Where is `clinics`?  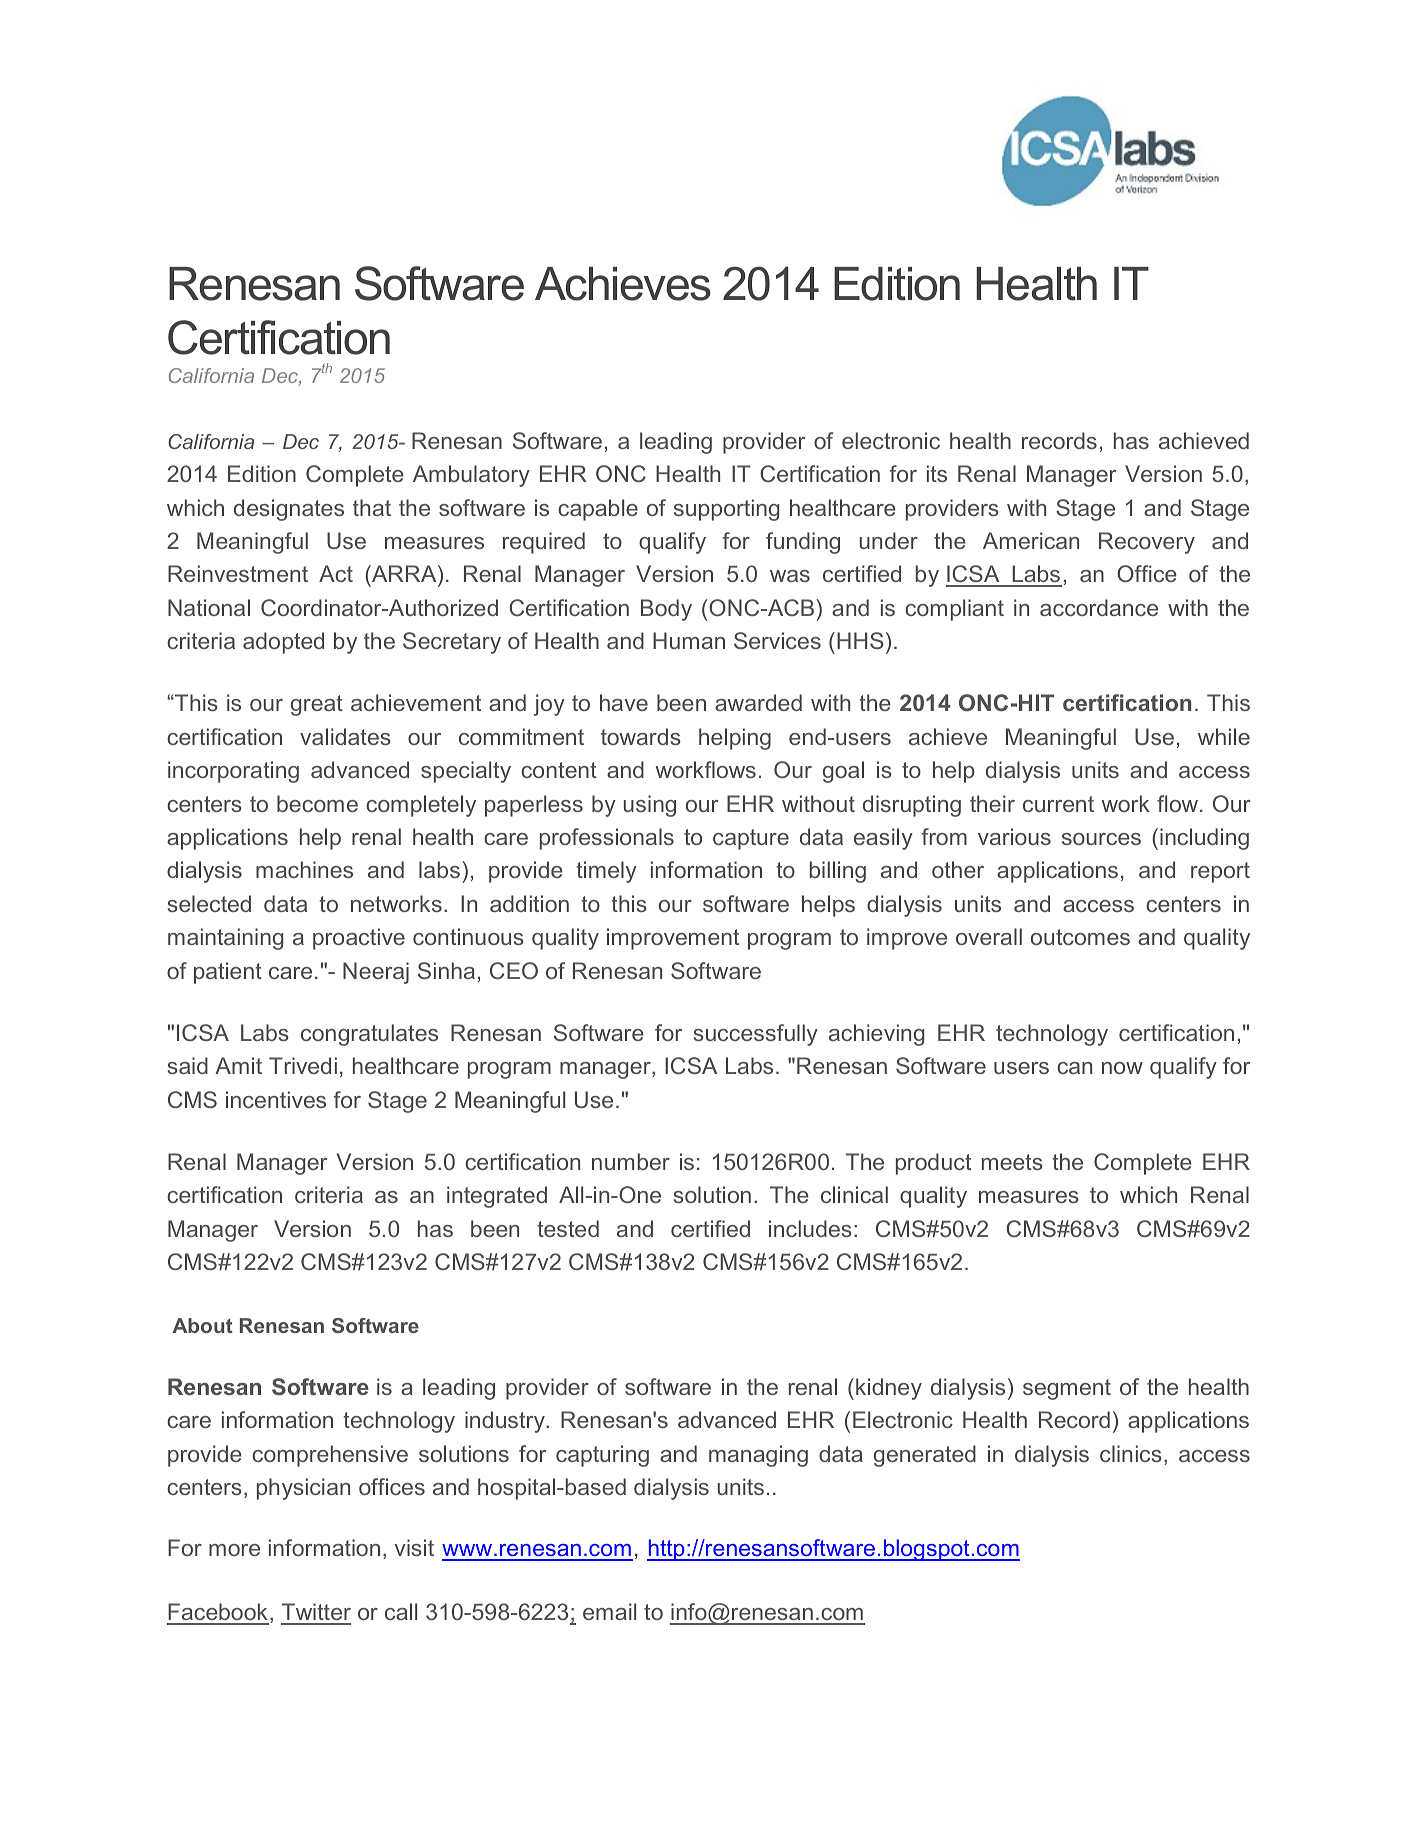 clinics is located at coordinates (1131, 1453).
